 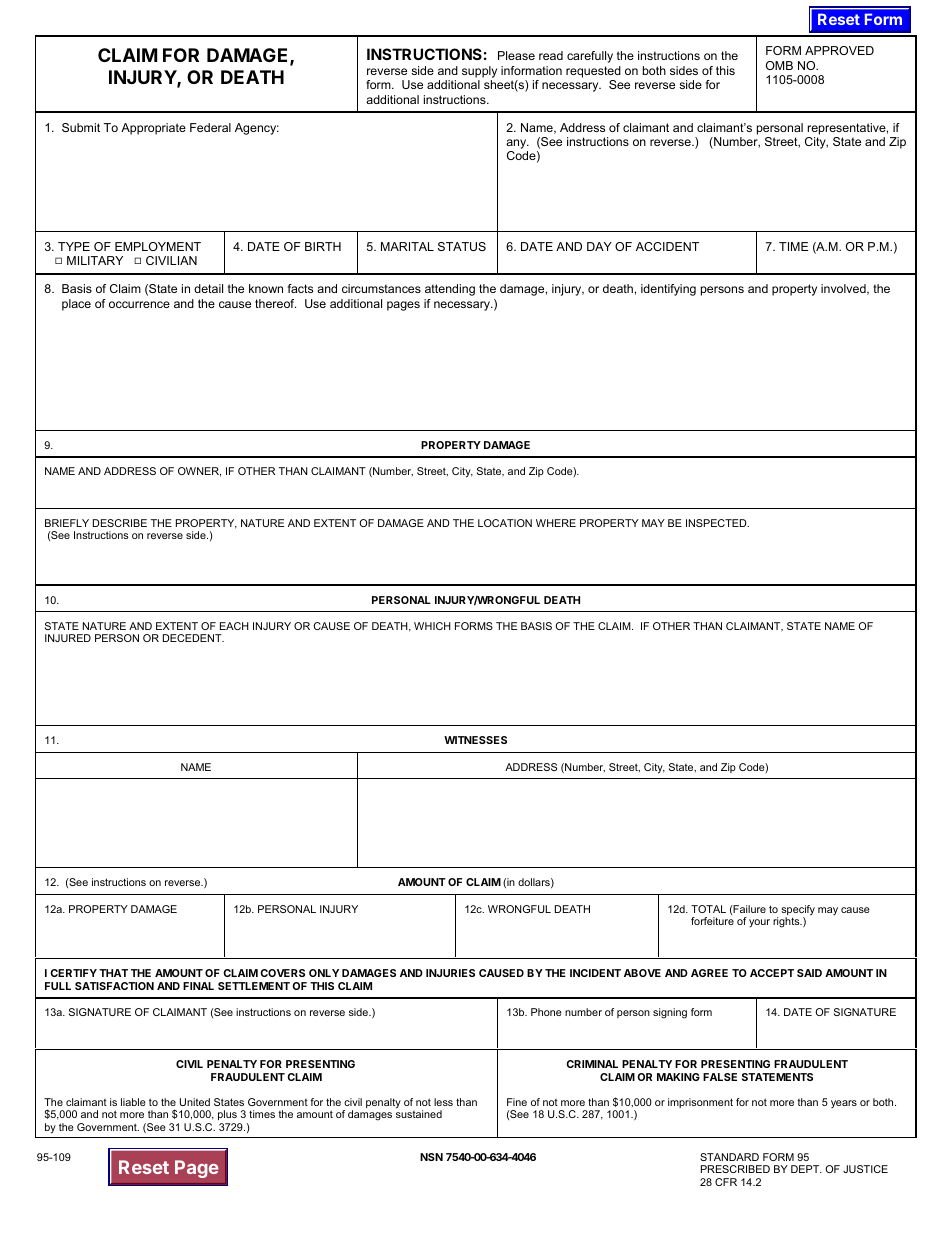 What do you see at coordinates (844, 289) in the screenshot?
I see `involved` at bounding box center [844, 289].
